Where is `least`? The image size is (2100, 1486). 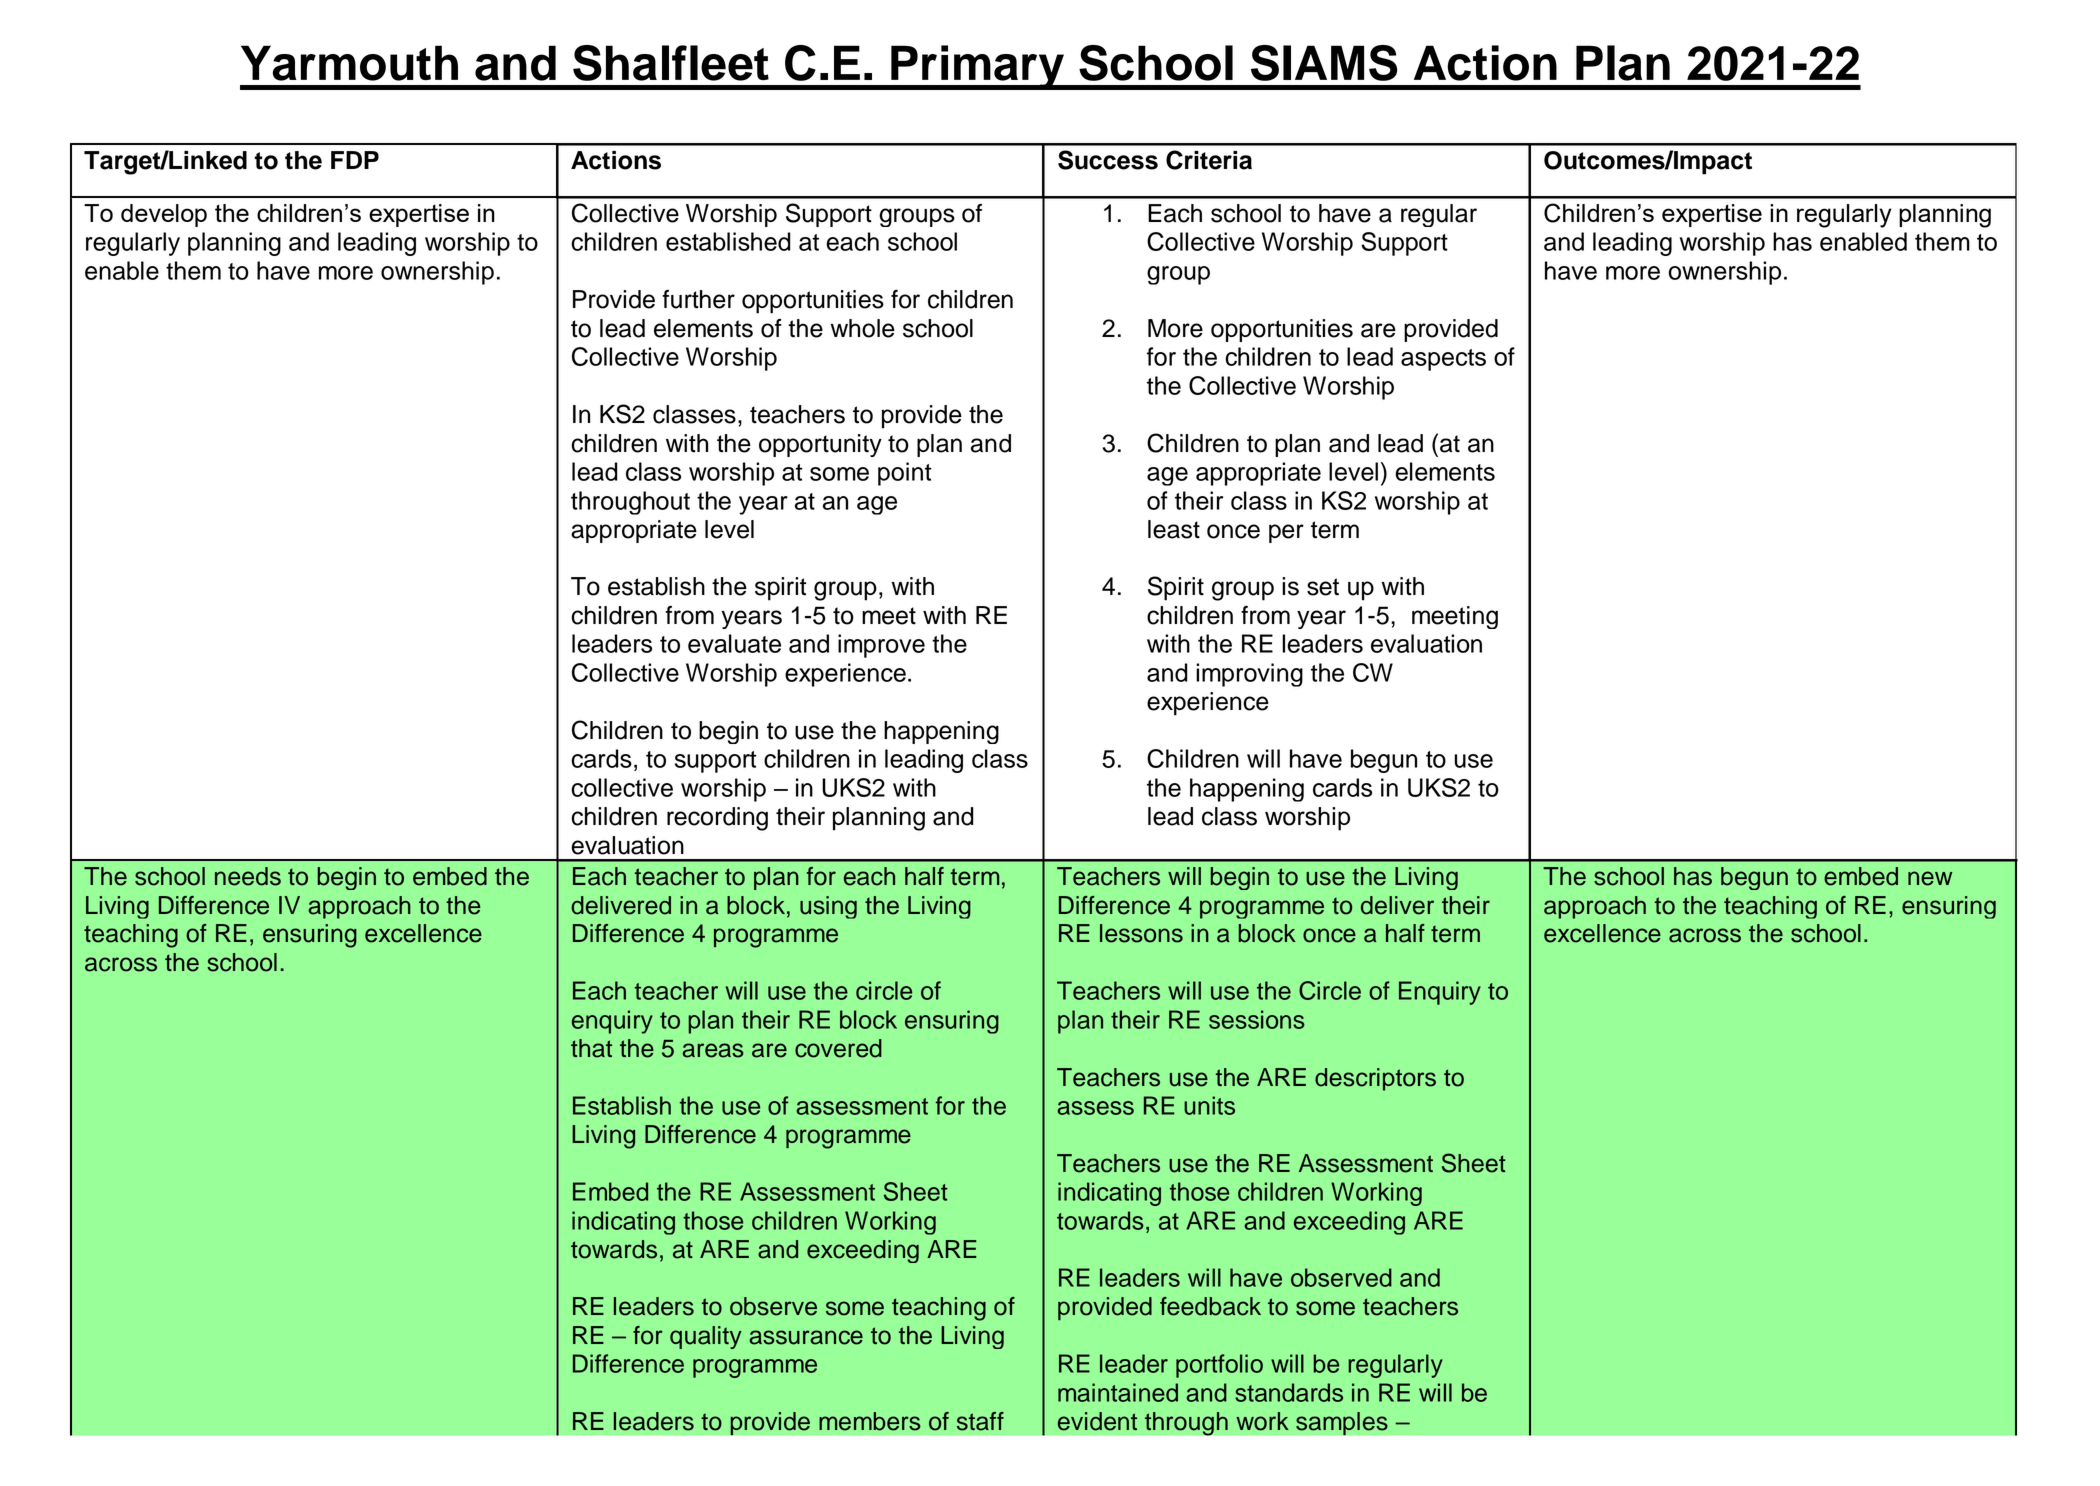 least is located at coordinates (1174, 529).
